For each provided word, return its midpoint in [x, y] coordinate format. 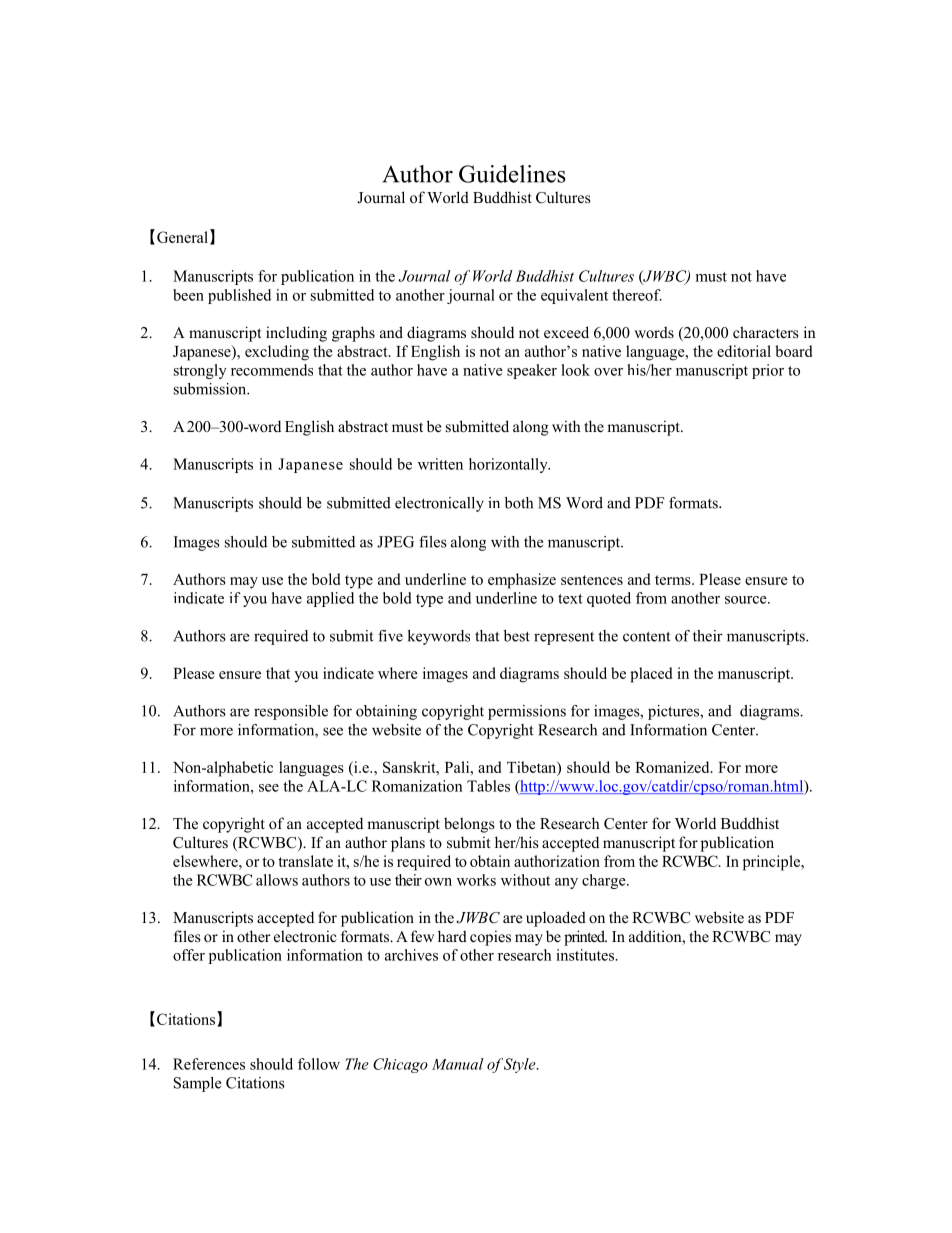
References [209, 1064]
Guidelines [512, 174]
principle [772, 863]
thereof [637, 295]
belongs [469, 825]
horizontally [509, 465]
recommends [272, 370]
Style [521, 1065]
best [517, 636]
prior [768, 371]
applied [330, 599]
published [239, 296]
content [647, 637]
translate [305, 861]
